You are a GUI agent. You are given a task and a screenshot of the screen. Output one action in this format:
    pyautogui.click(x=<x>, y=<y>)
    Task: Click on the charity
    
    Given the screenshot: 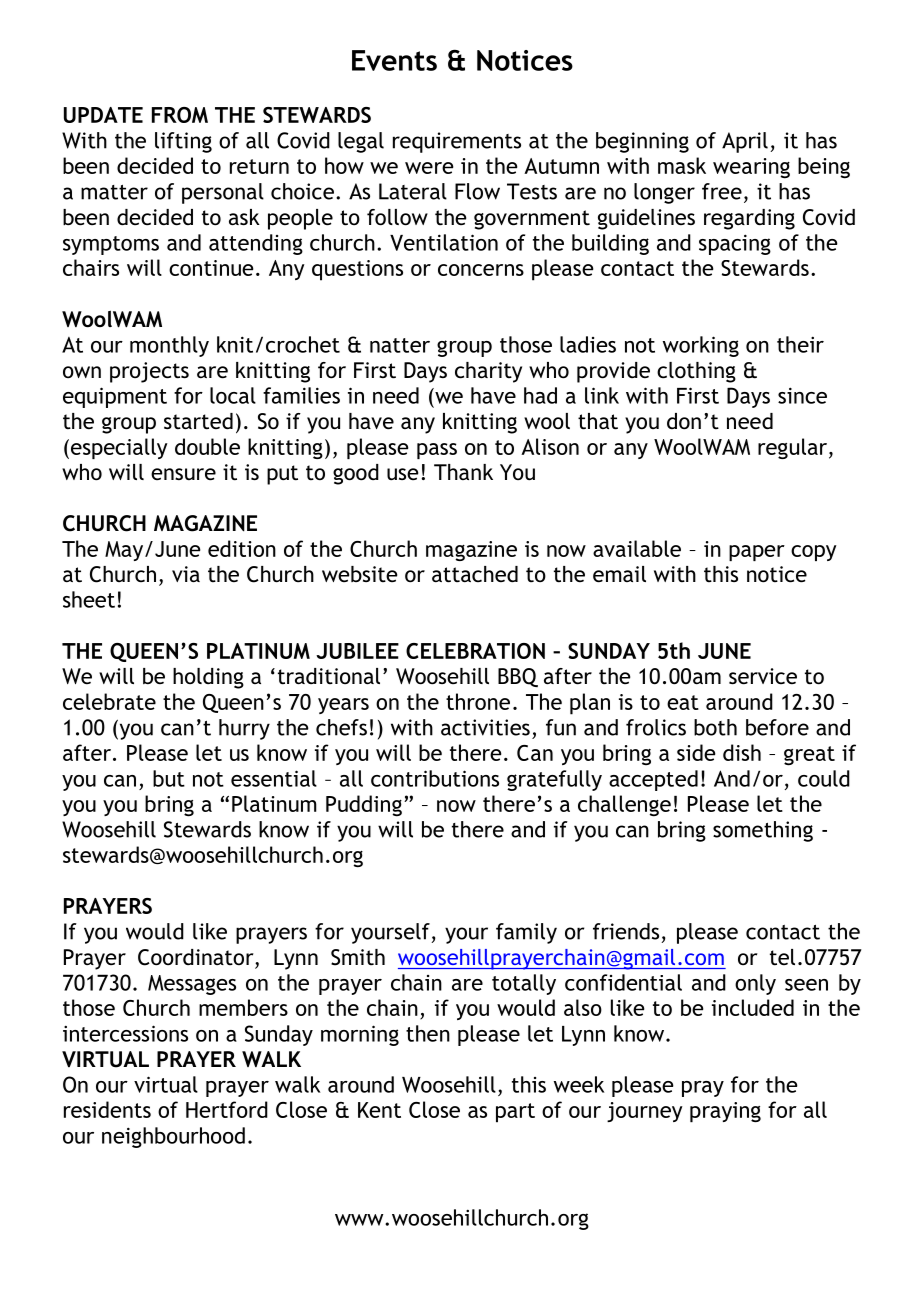 What is the action you would take?
    pyautogui.click(x=488, y=372)
